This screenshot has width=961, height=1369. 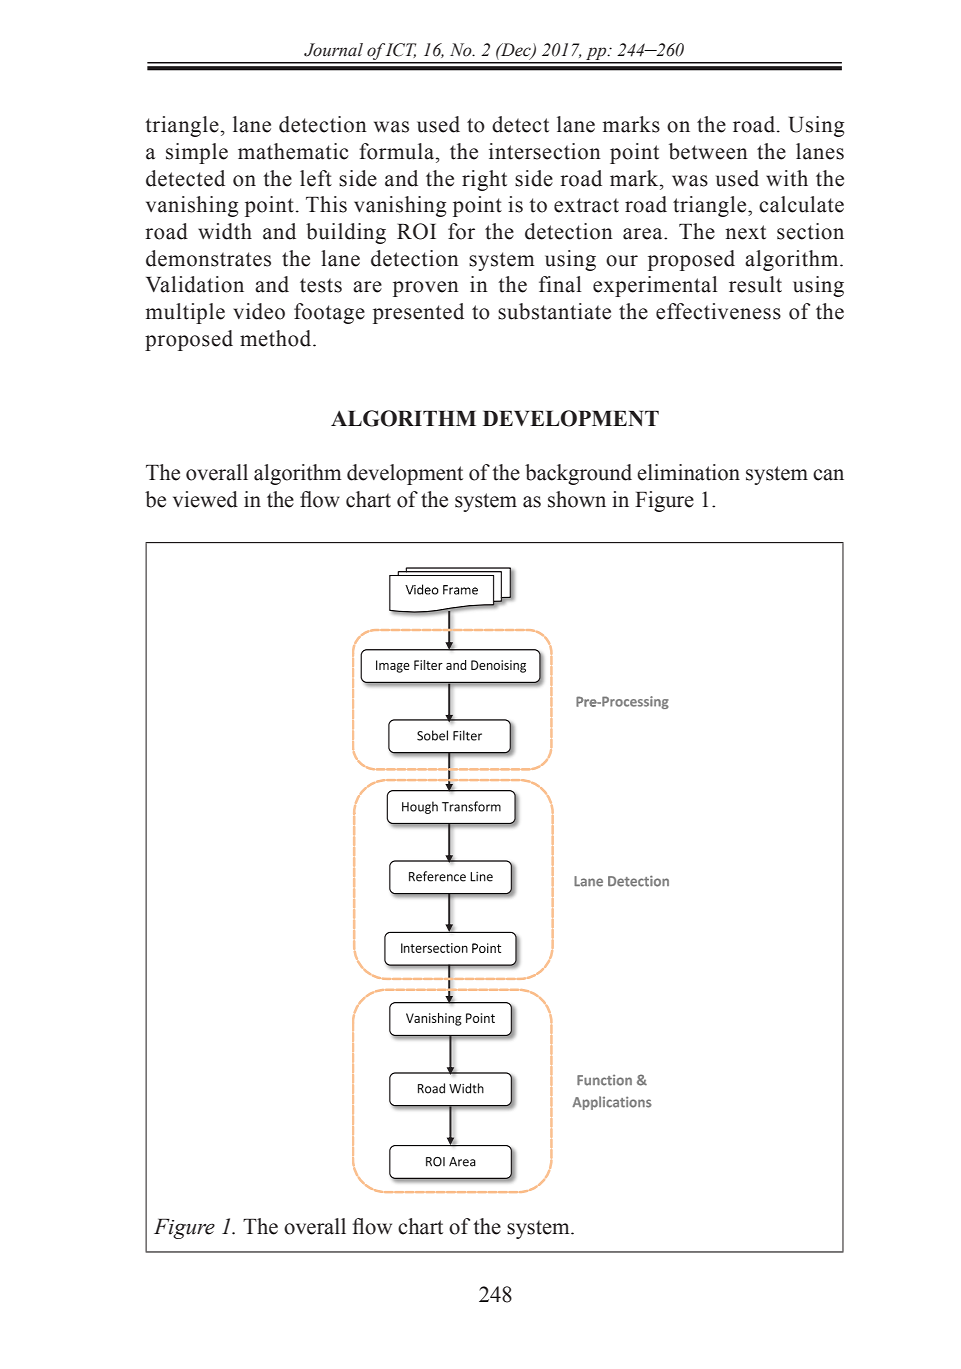 I want to click on right, so click(x=484, y=180).
